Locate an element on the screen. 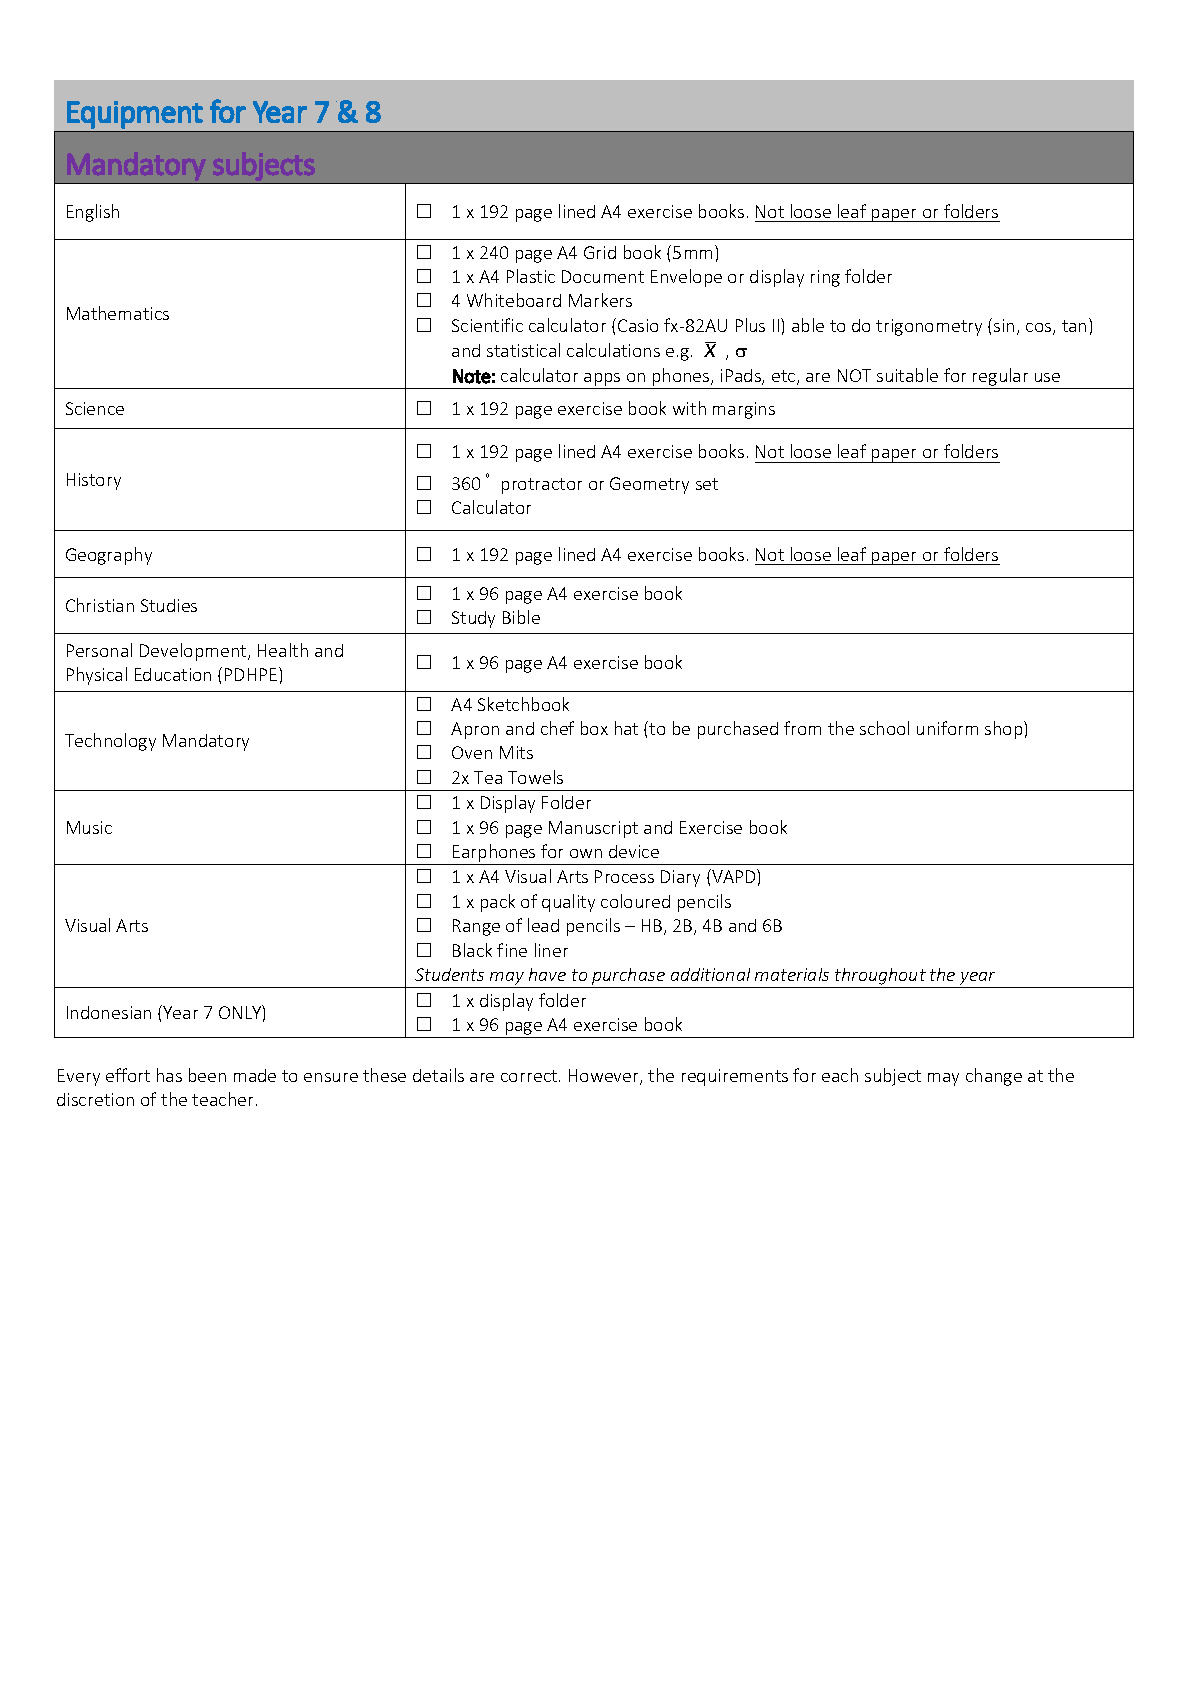 The height and width of the screenshot is (1683, 1190). Grid is located at coordinates (600, 252).
